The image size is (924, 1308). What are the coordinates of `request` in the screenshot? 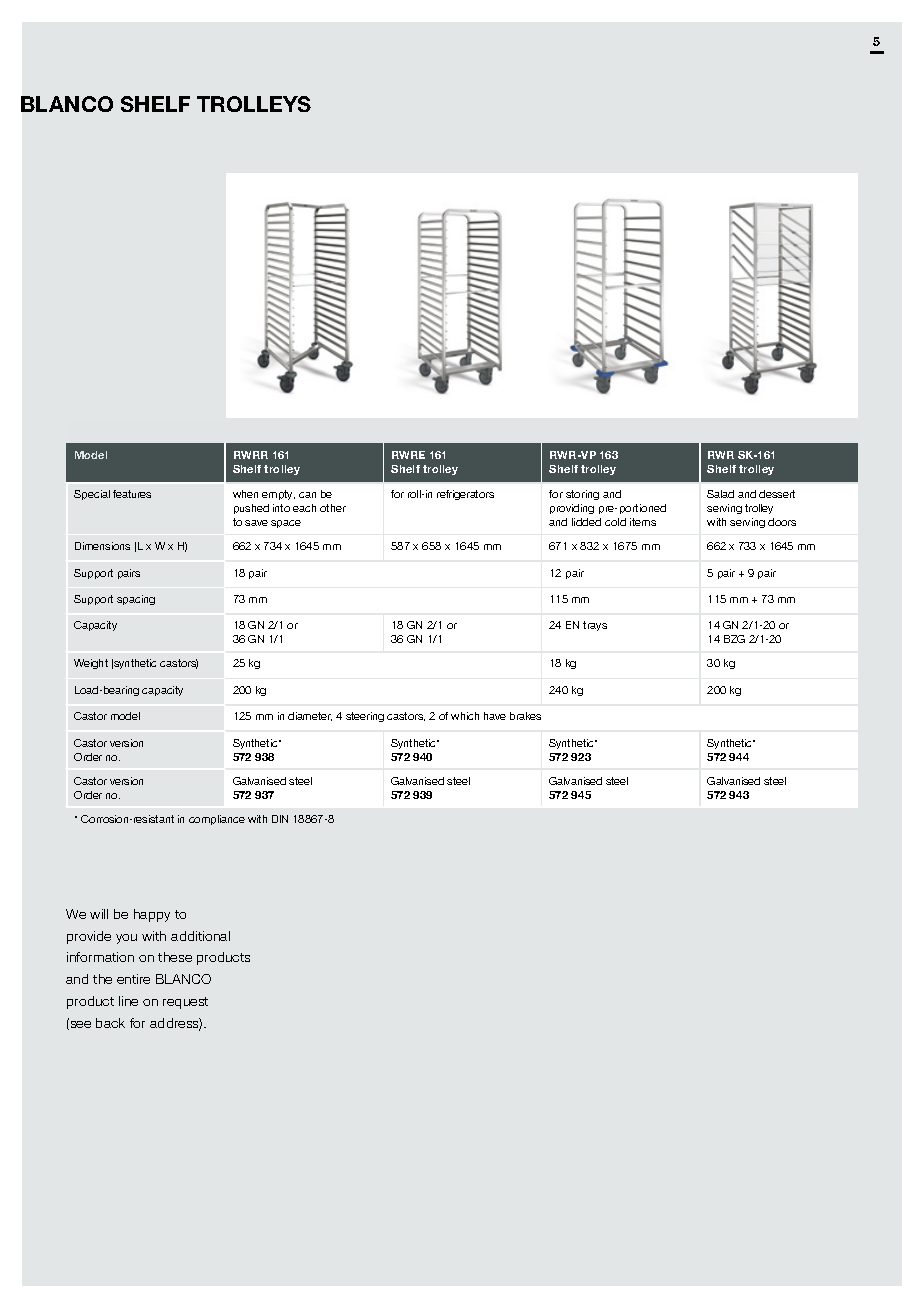 It's located at (185, 1003).
